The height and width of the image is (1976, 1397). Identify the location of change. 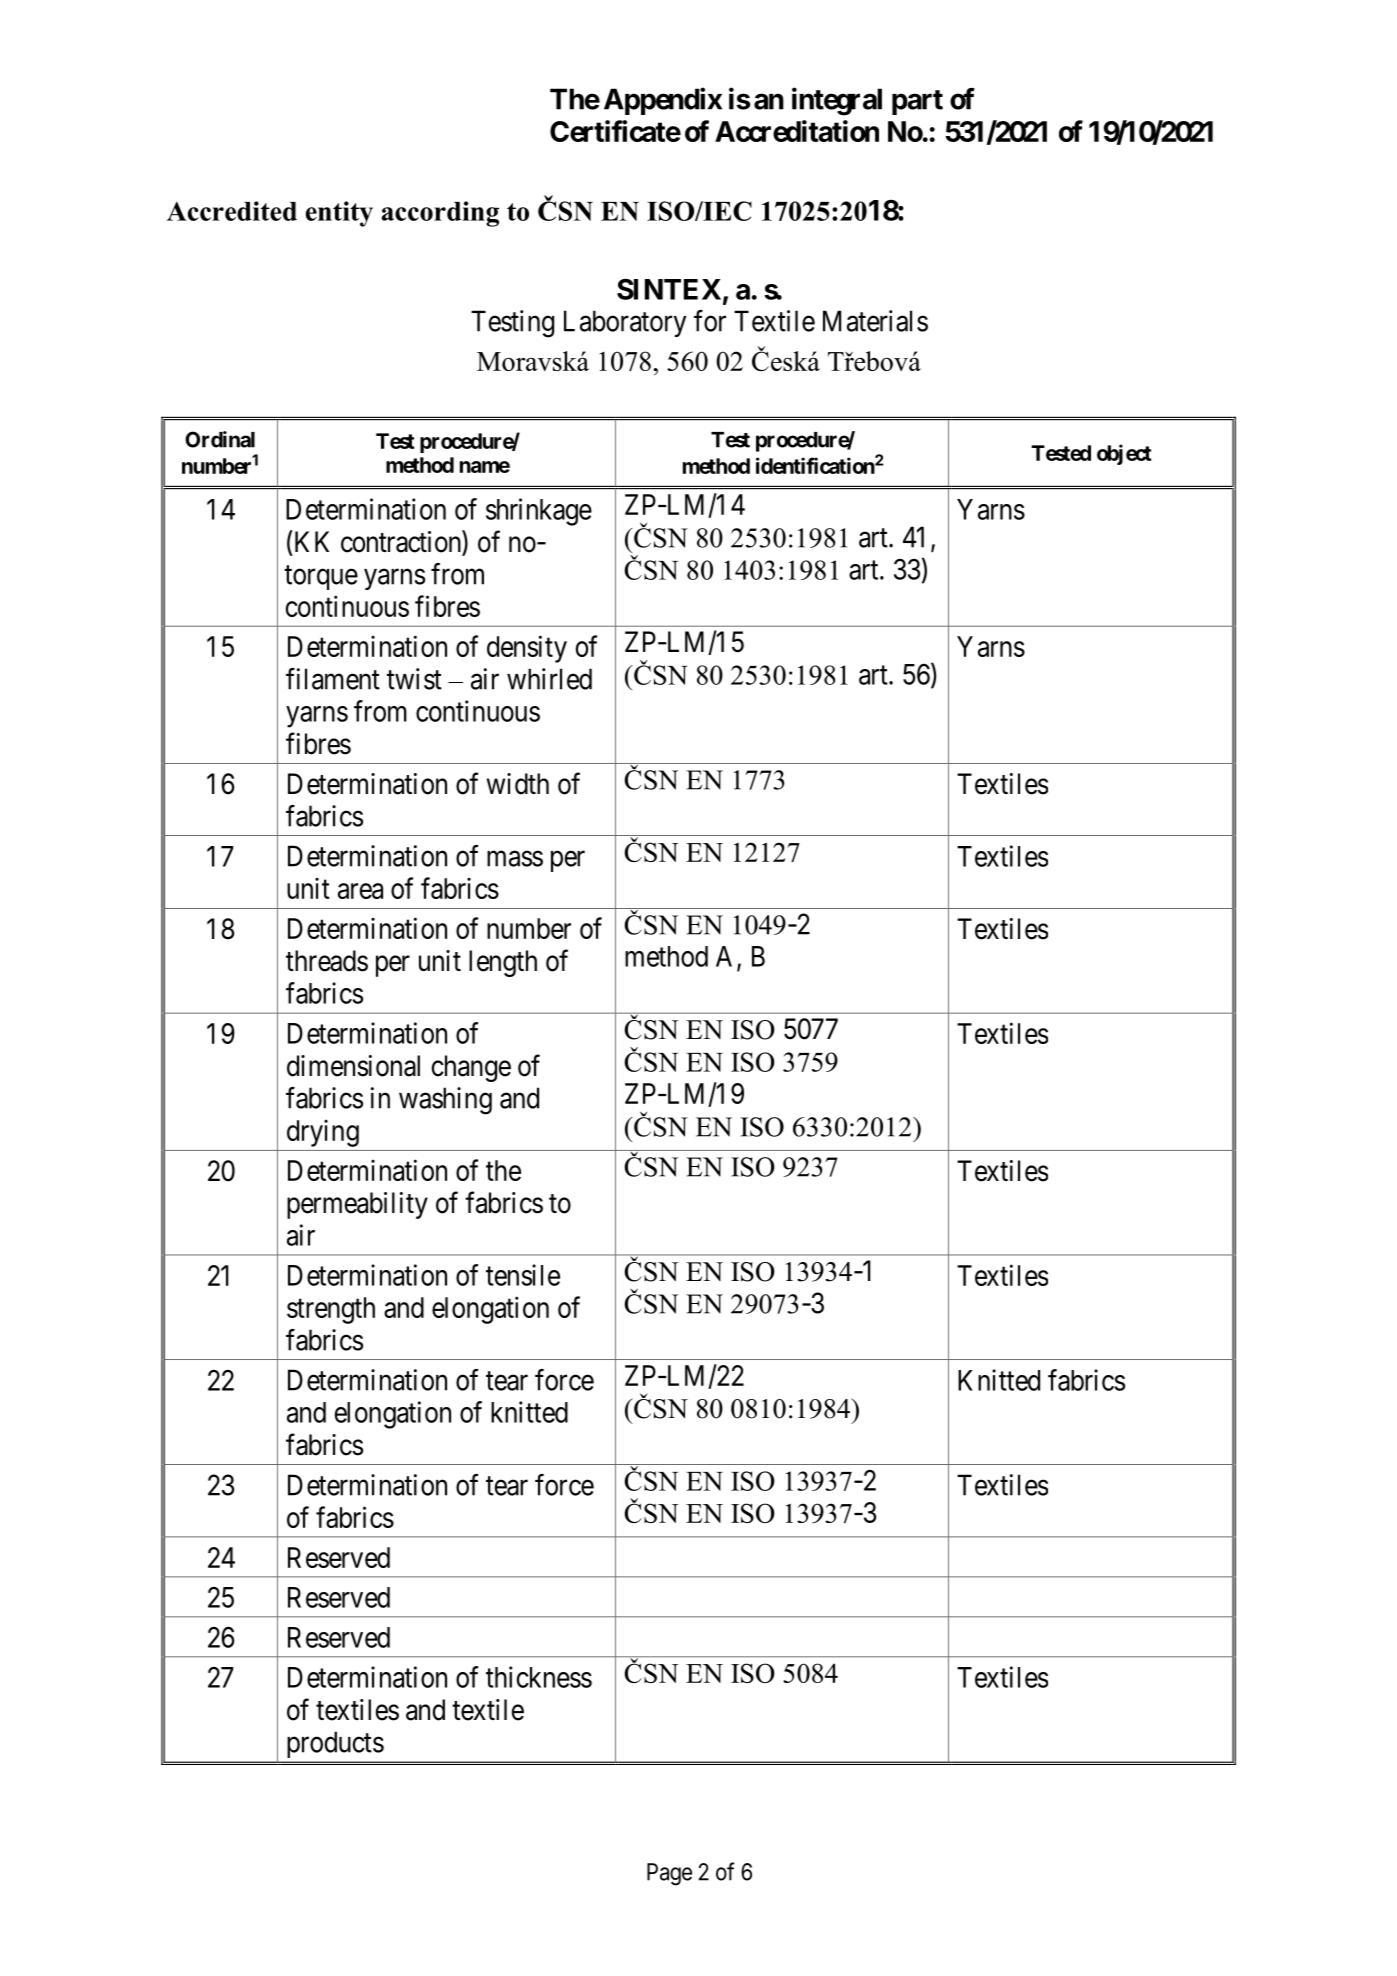
(471, 1068).
